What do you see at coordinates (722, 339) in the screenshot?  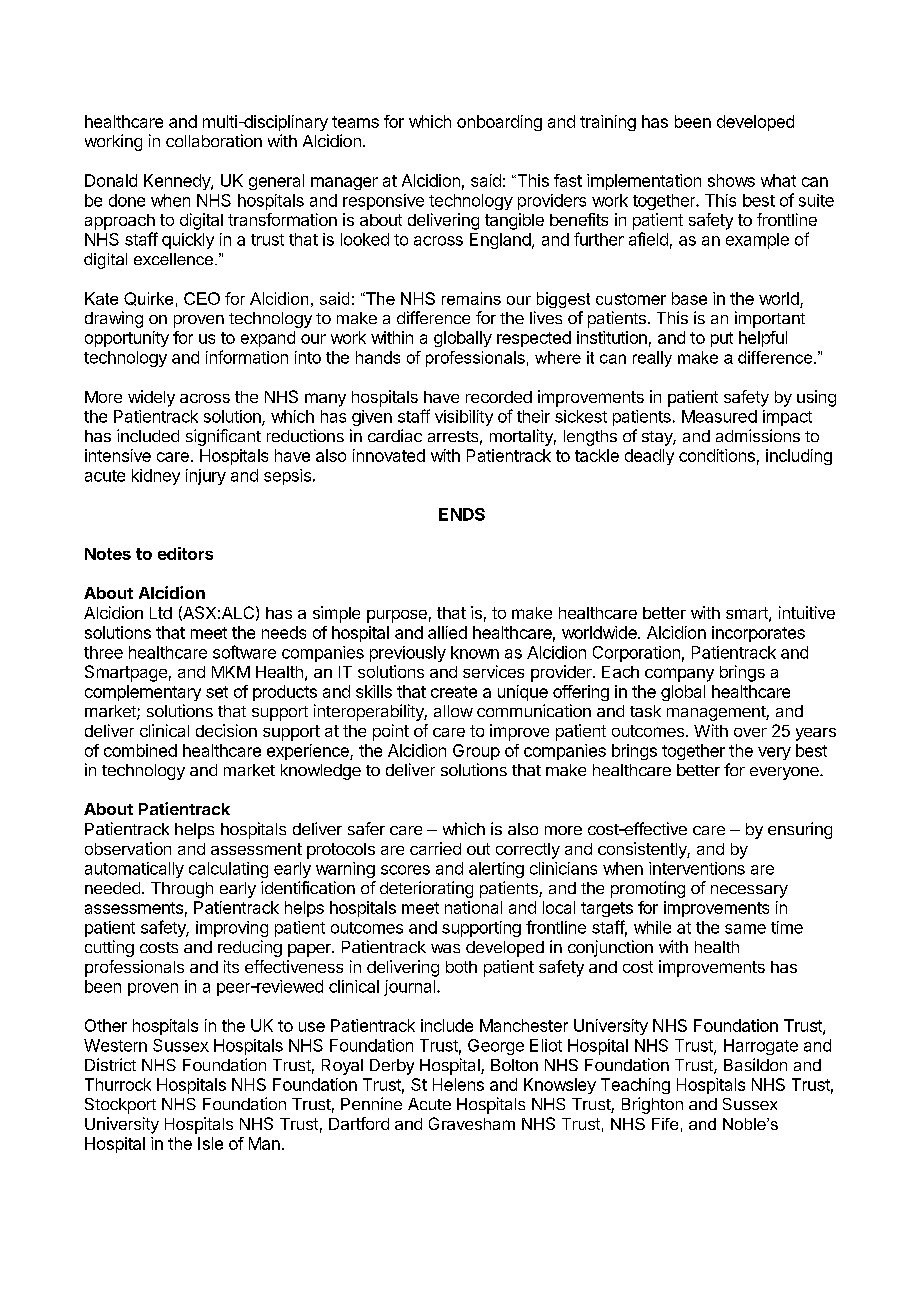 I see `put` at bounding box center [722, 339].
